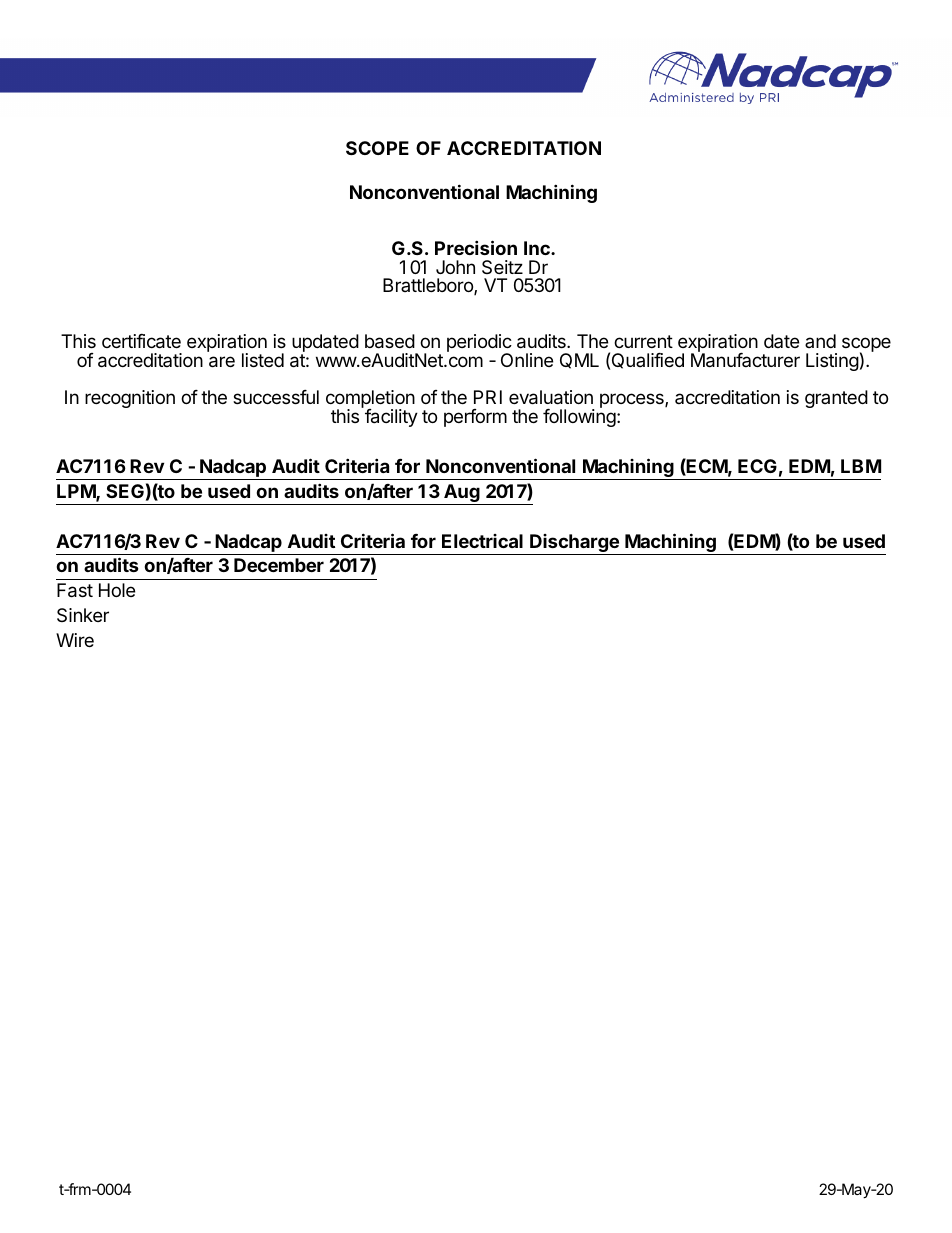  Describe the element at coordinates (130, 399) in the screenshot. I see `recognition` at that location.
